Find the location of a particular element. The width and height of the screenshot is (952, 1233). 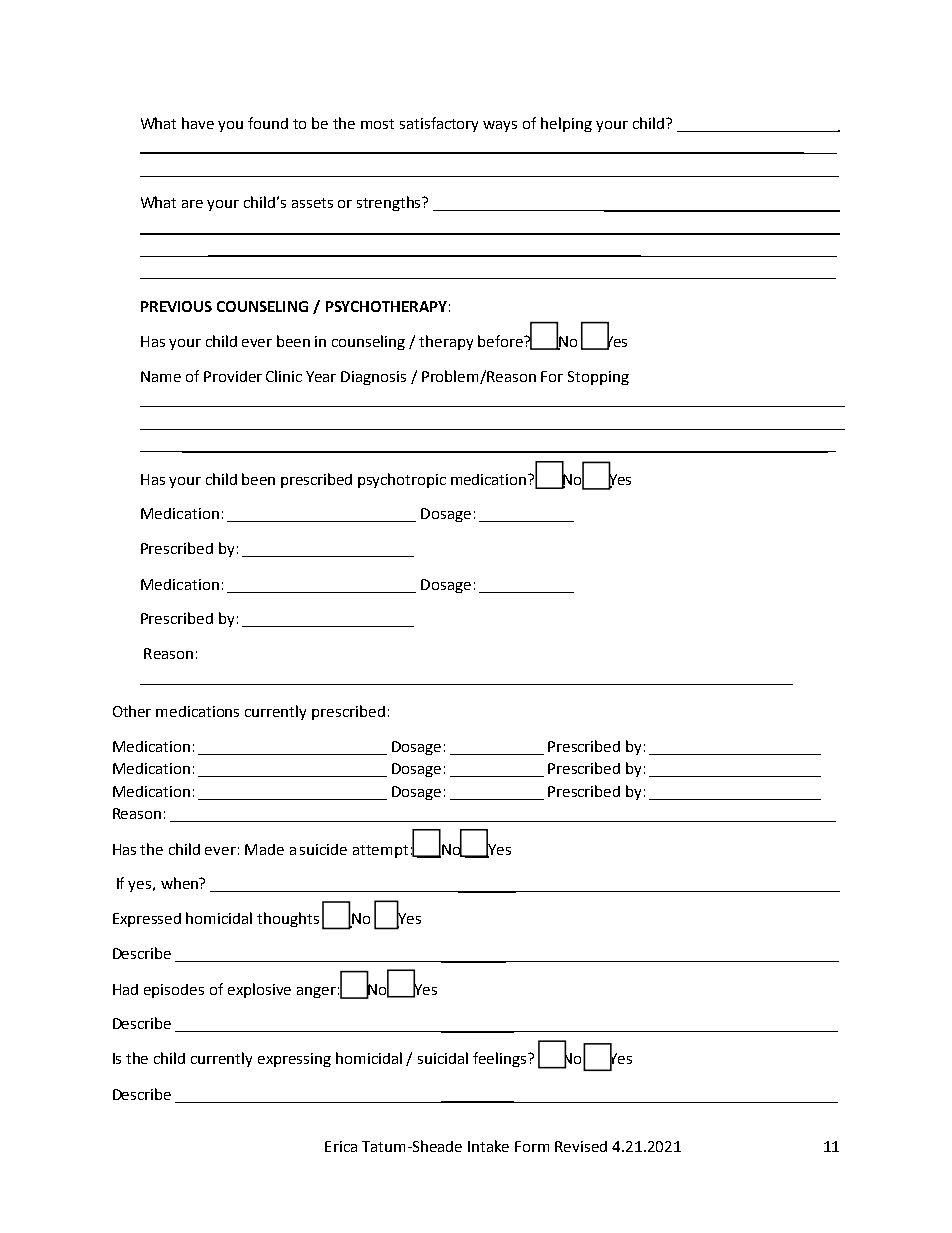

Expressed is located at coordinates (147, 920).
